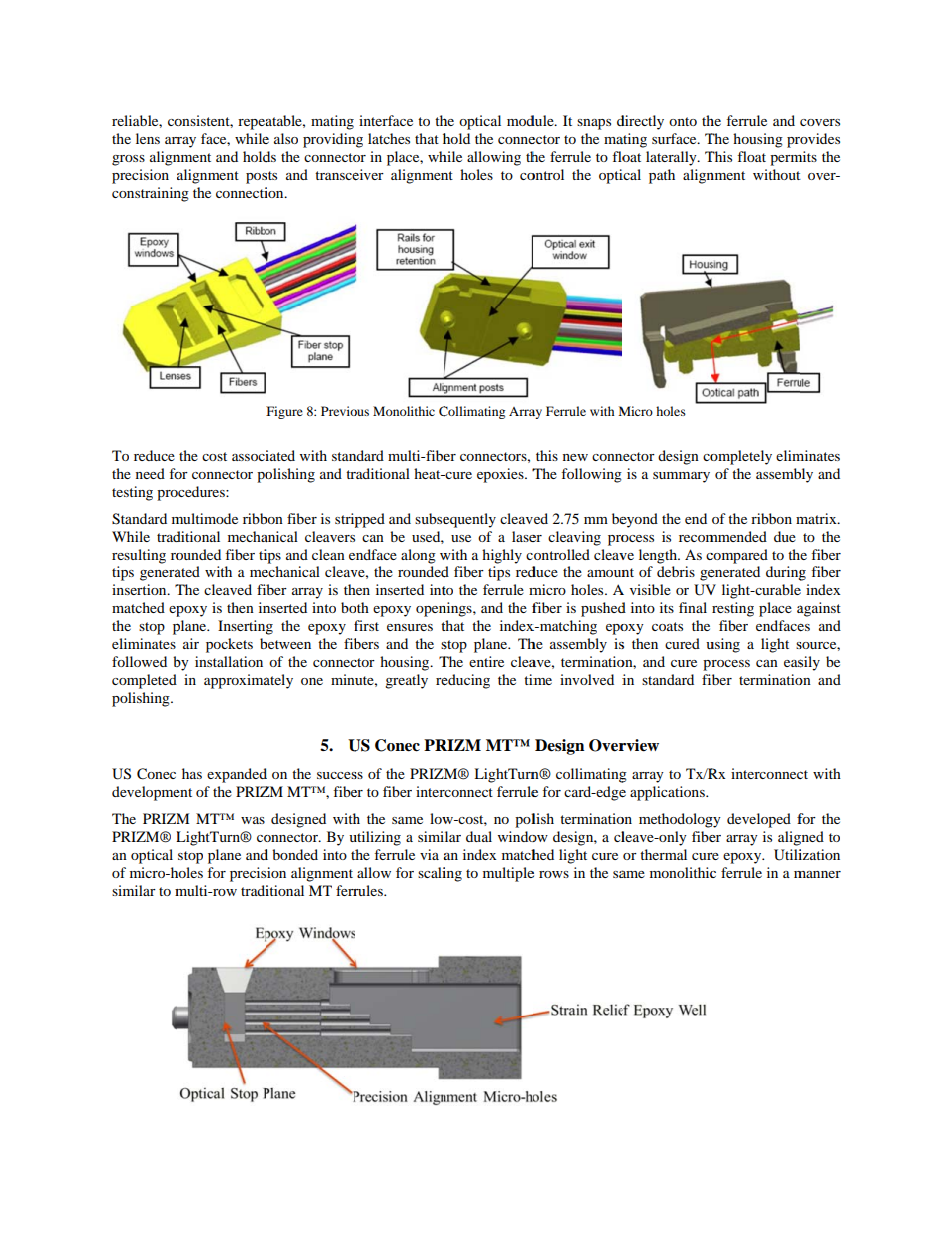 This screenshot has height=1233, width=952. What do you see at coordinates (229, 661) in the screenshot?
I see `installation` at bounding box center [229, 661].
